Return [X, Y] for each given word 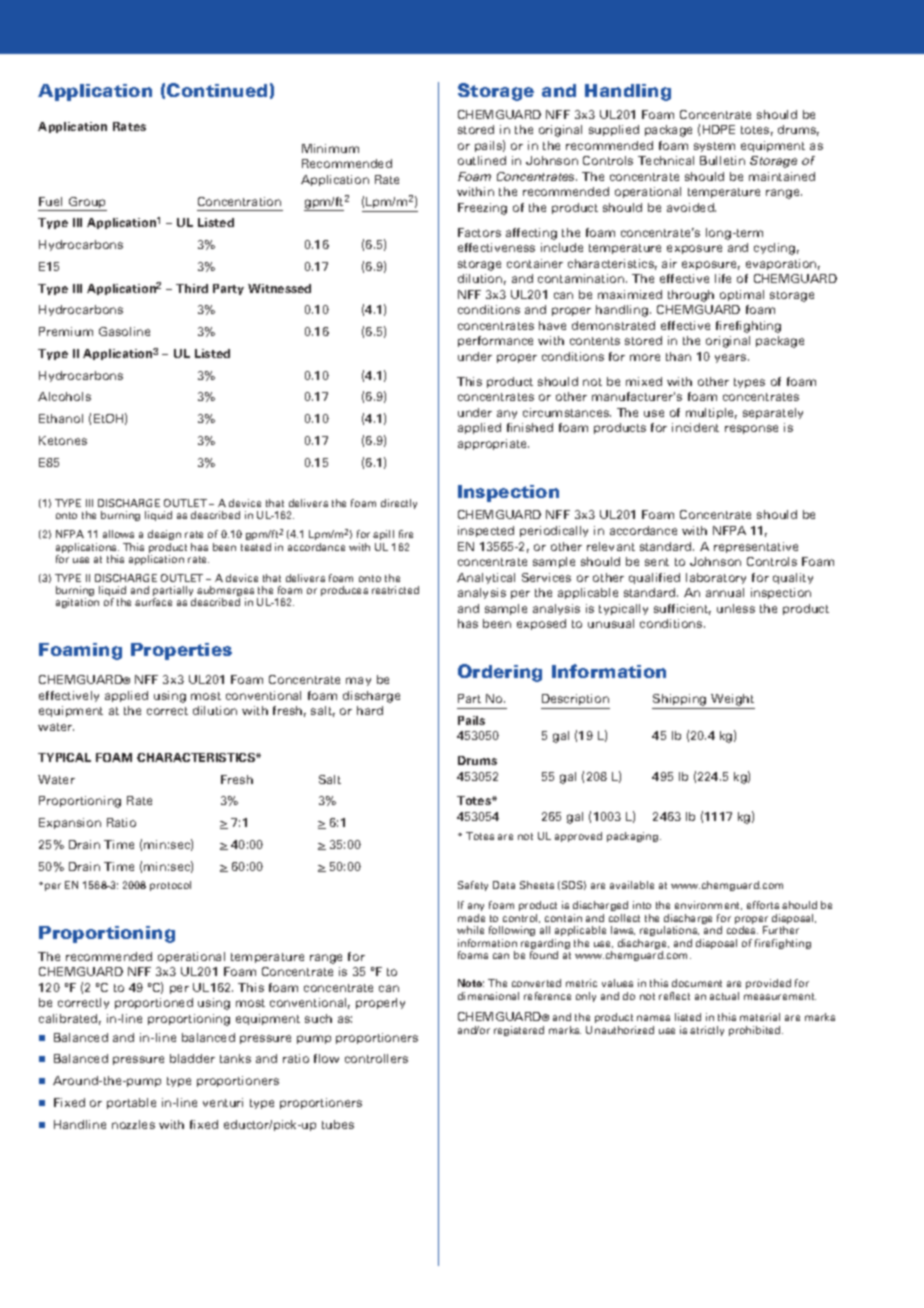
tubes [338, 1124]
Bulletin [722, 160]
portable [131, 1103]
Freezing [482, 209]
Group [87, 204]
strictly [707, 1031]
